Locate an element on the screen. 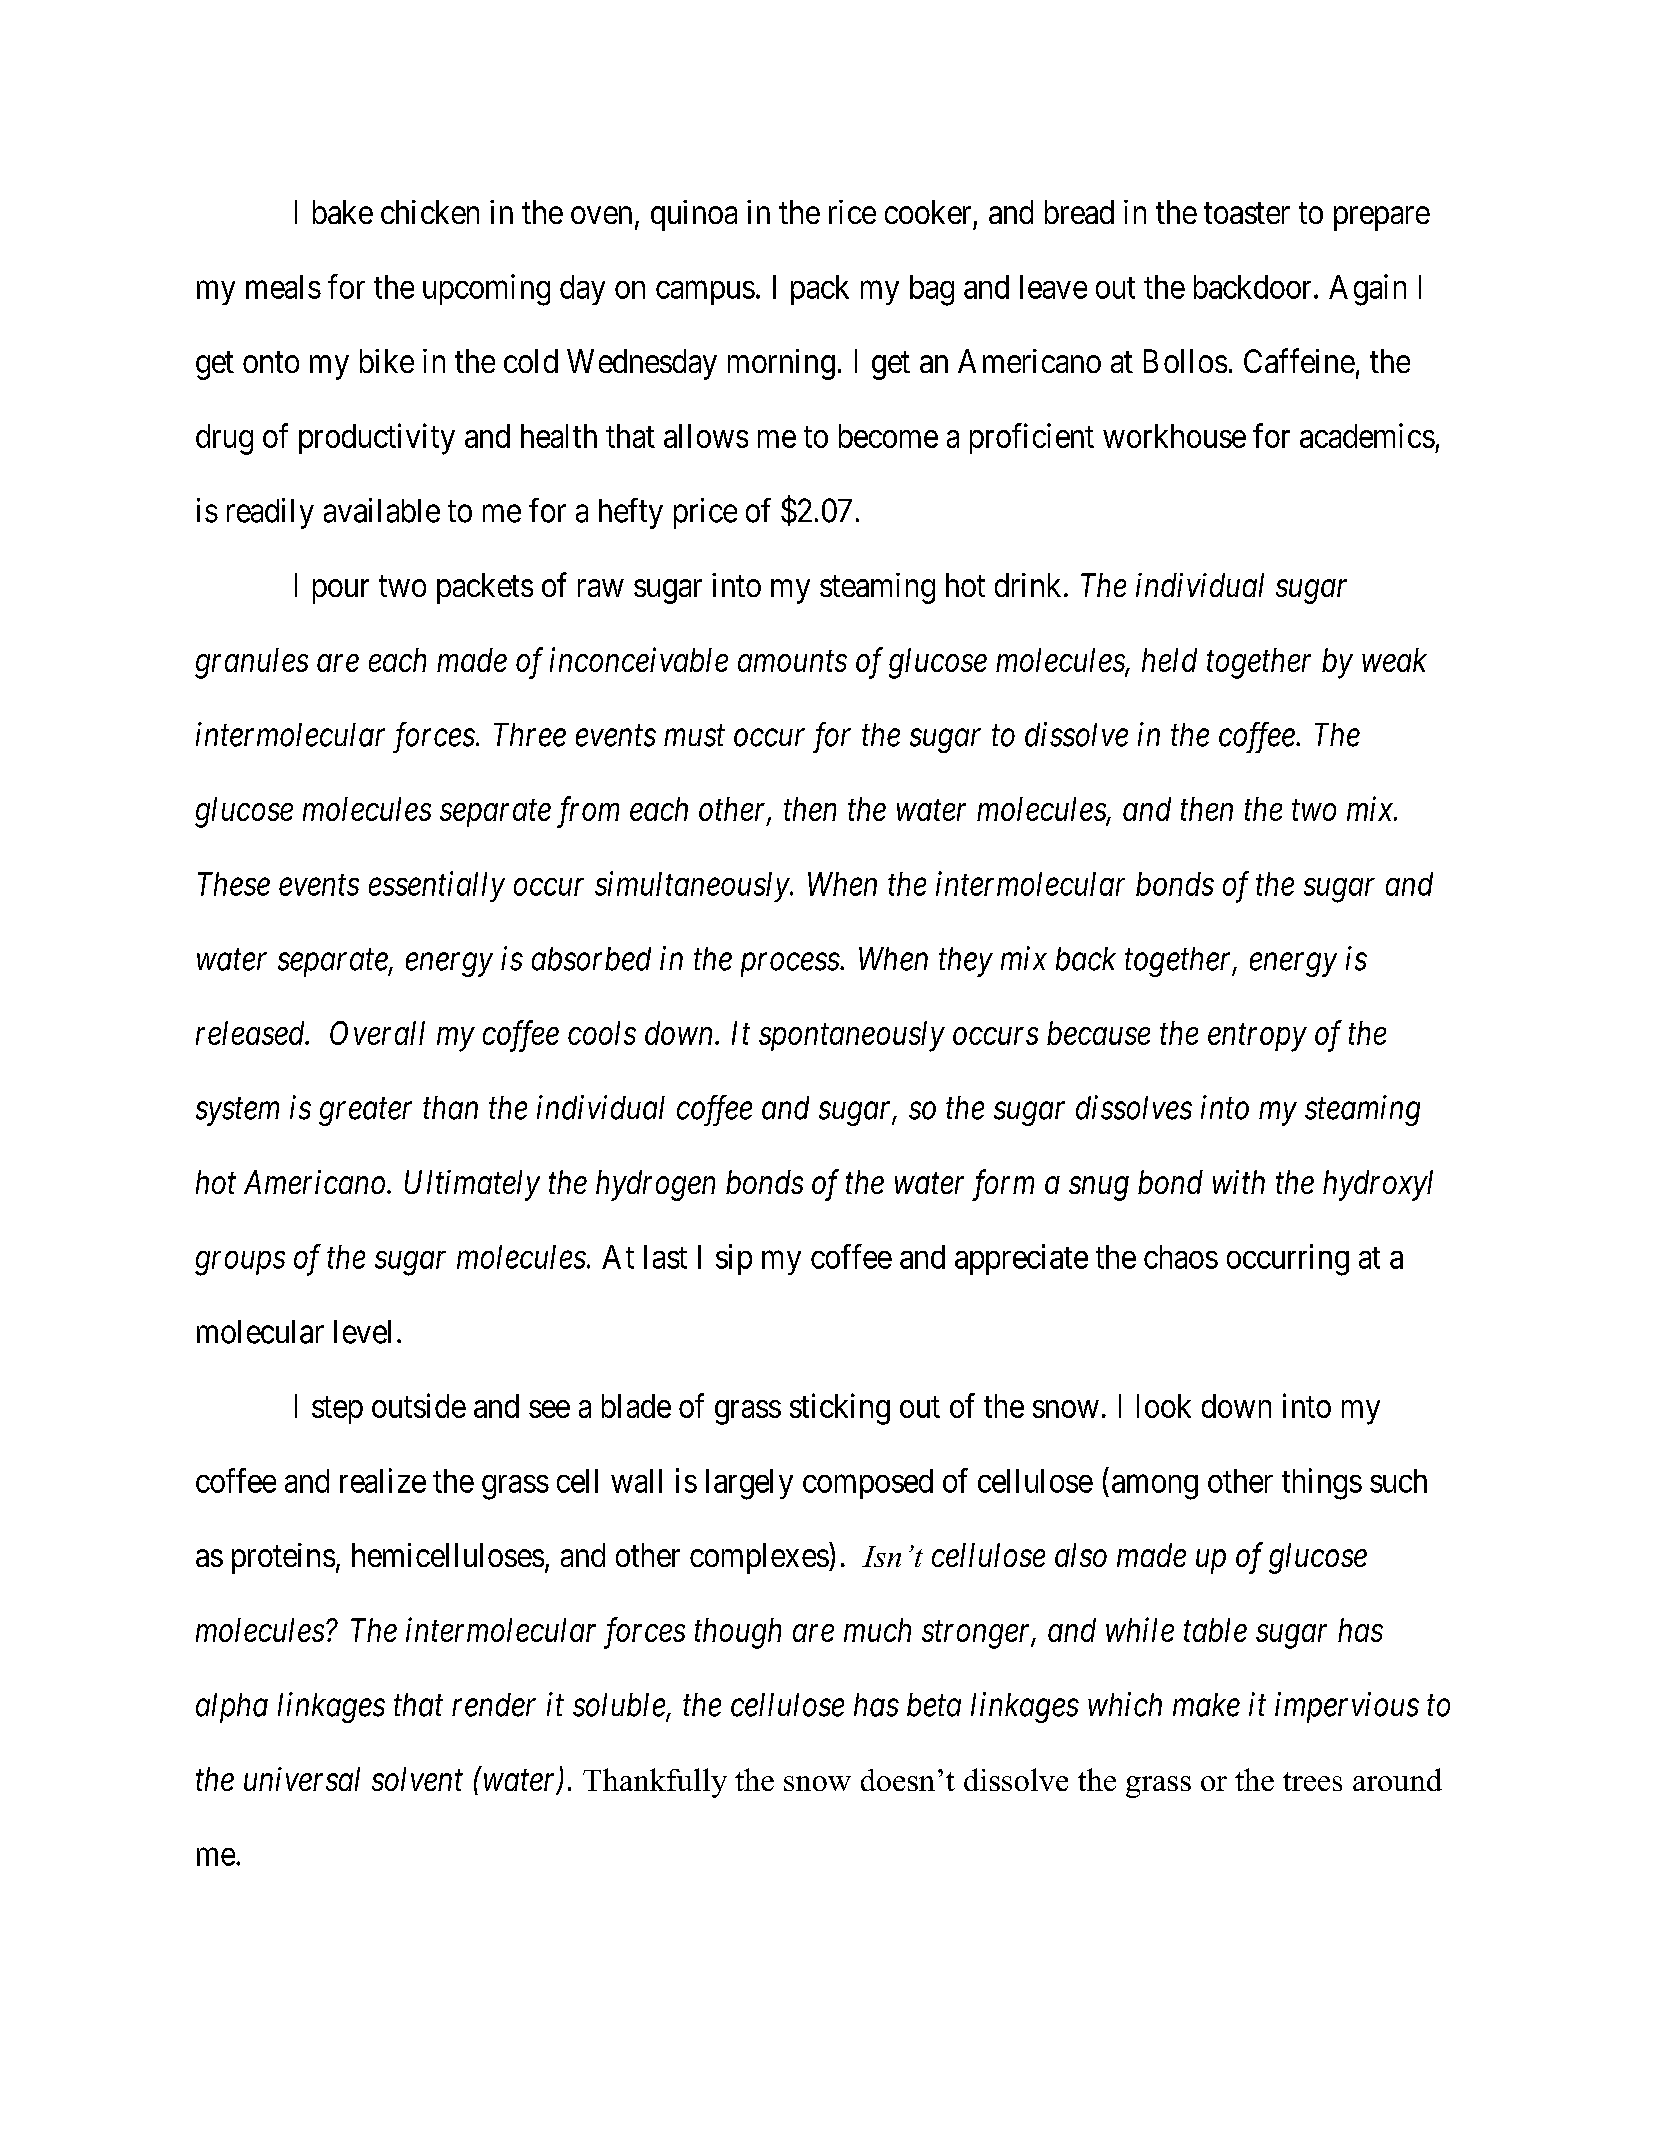 This screenshot has height=2141, width=1654. bake is located at coordinates (343, 212).
